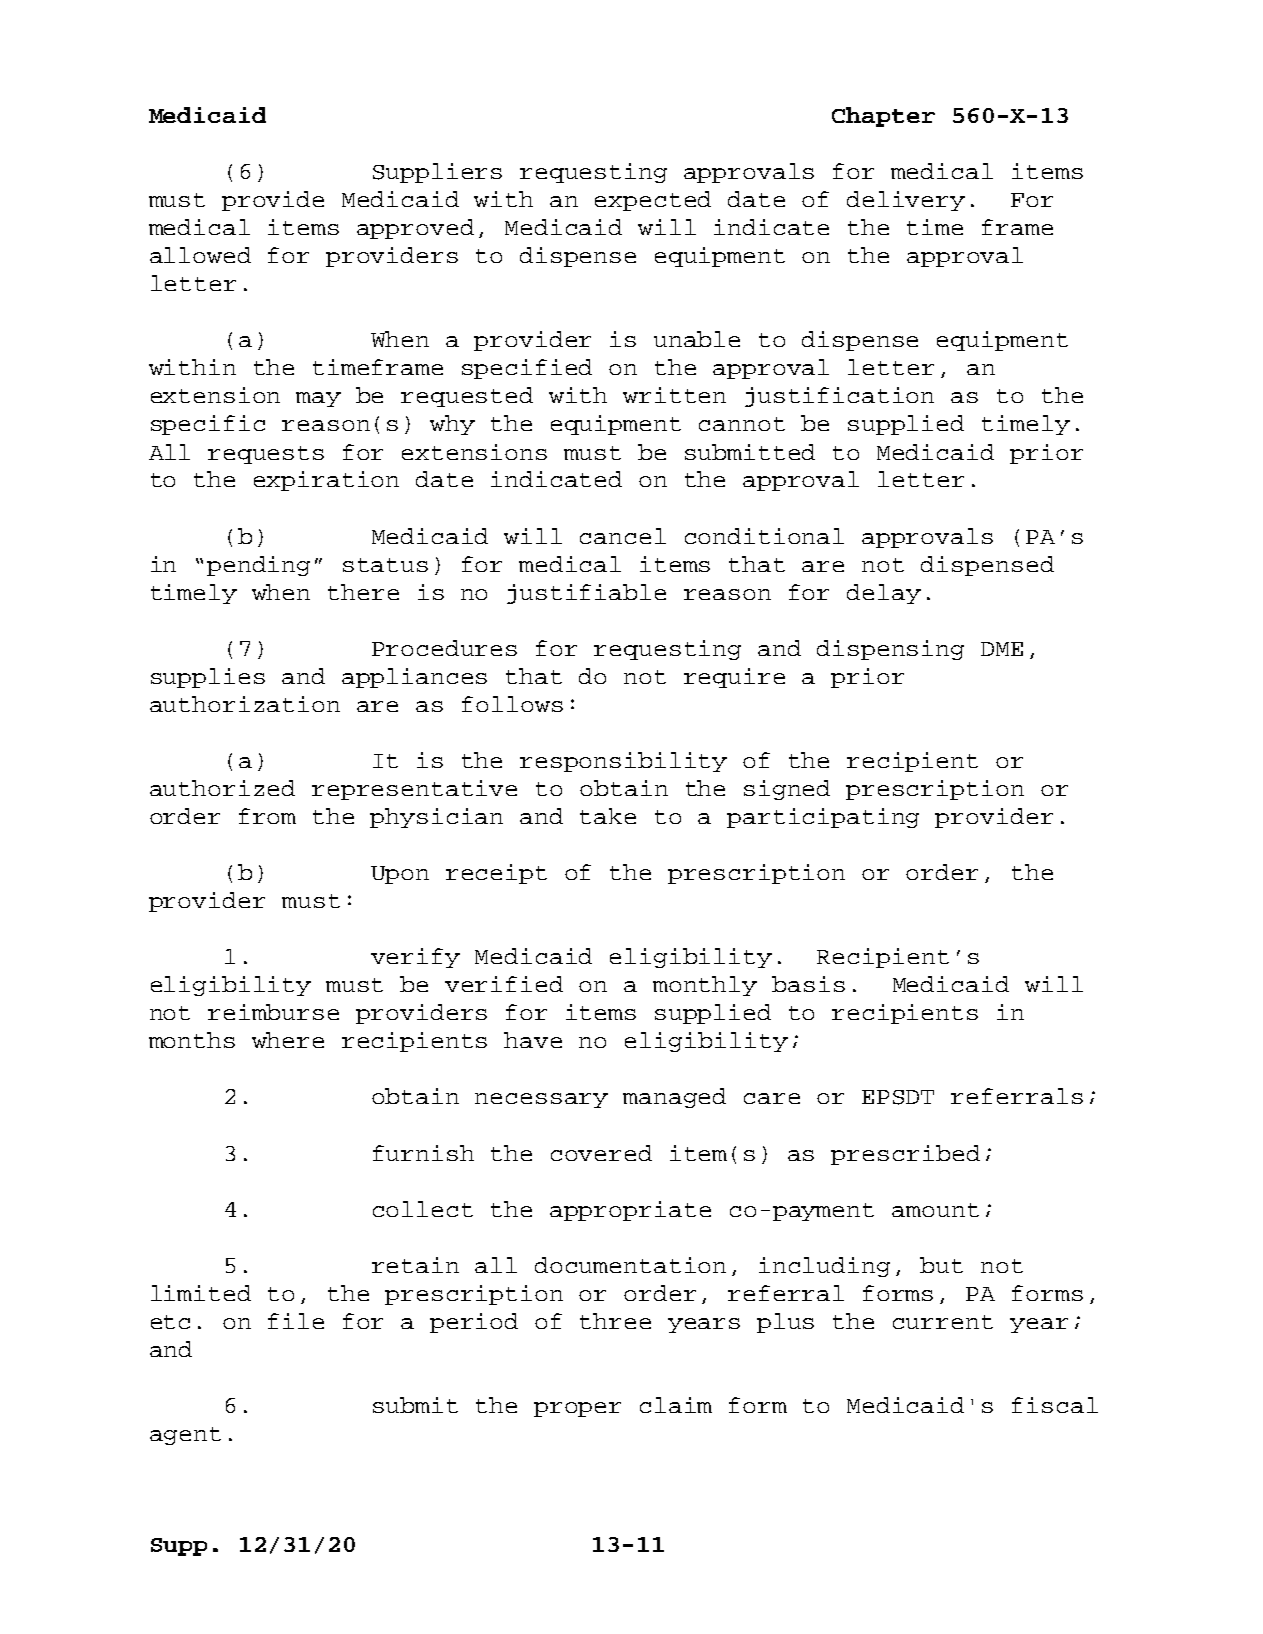 This image has width=1263, height=1634. I want to click on justifiable, so click(586, 594).
